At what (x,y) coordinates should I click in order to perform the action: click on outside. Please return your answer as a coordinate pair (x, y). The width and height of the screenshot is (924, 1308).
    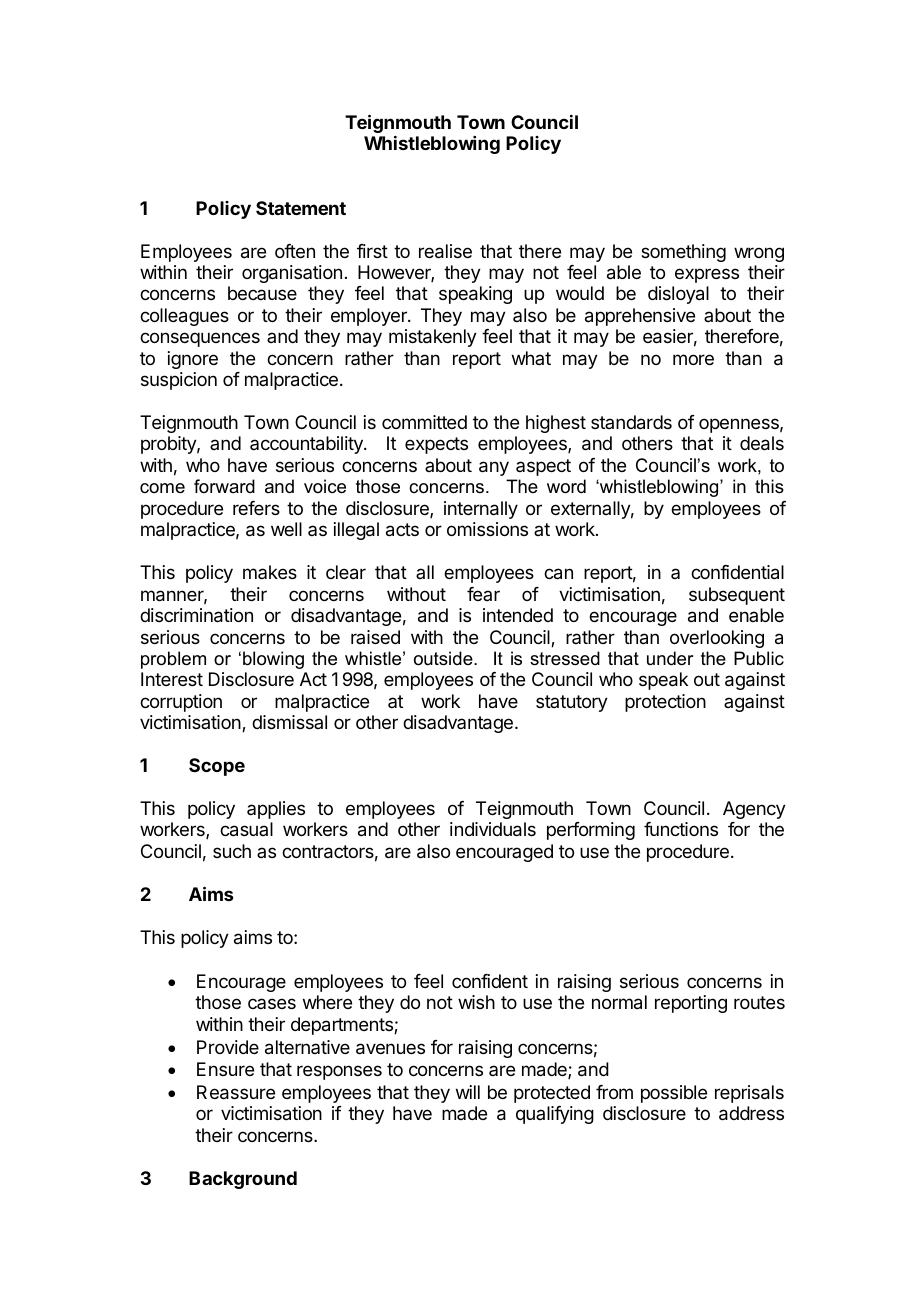
    Looking at the image, I should click on (444, 658).
